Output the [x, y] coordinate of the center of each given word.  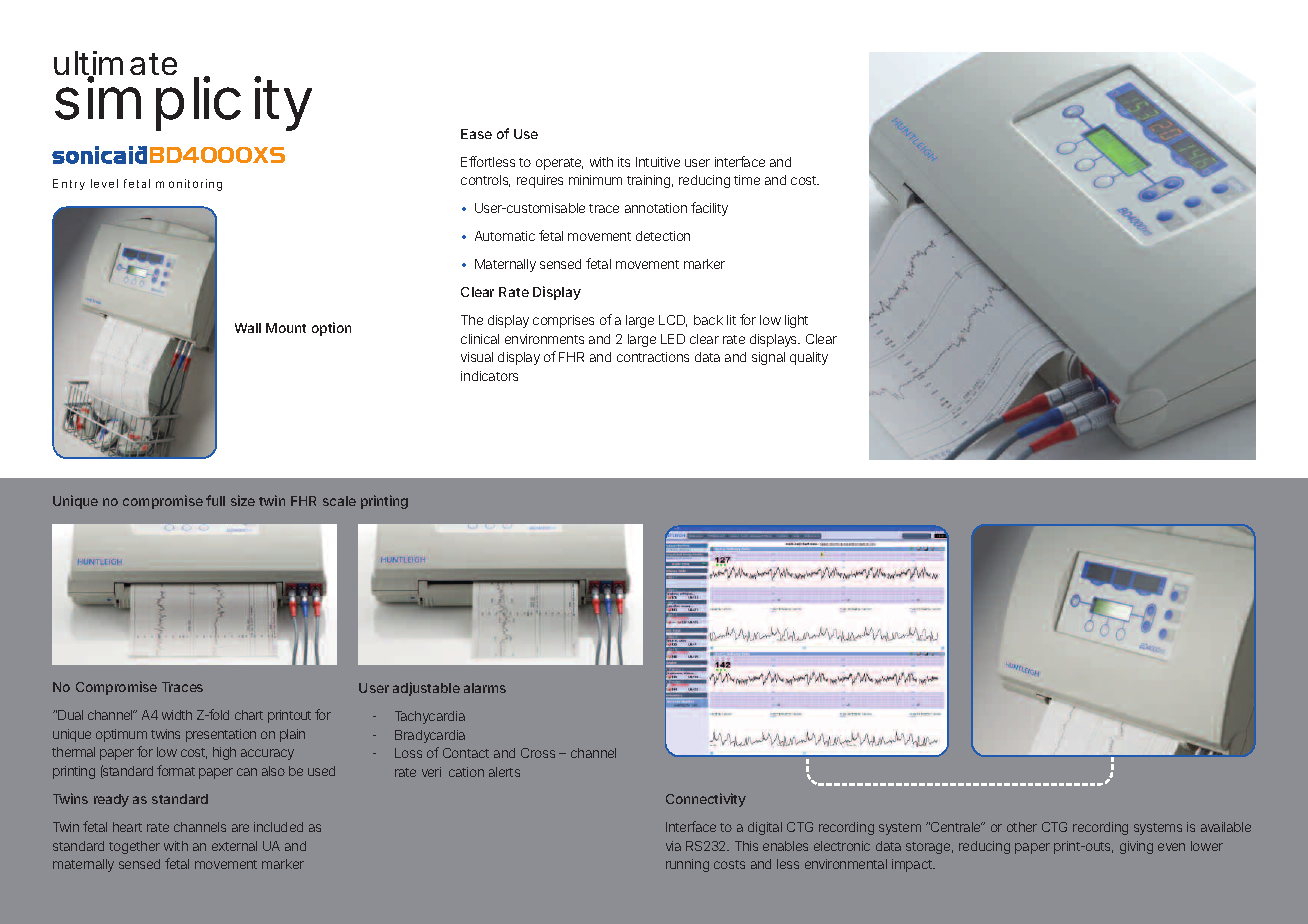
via [673, 846]
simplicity [183, 103]
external [234, 846]
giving [1136, 847]
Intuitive [658, 162]
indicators [489, 376]
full [215, 500]
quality [809, 358]
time [747, 180]
